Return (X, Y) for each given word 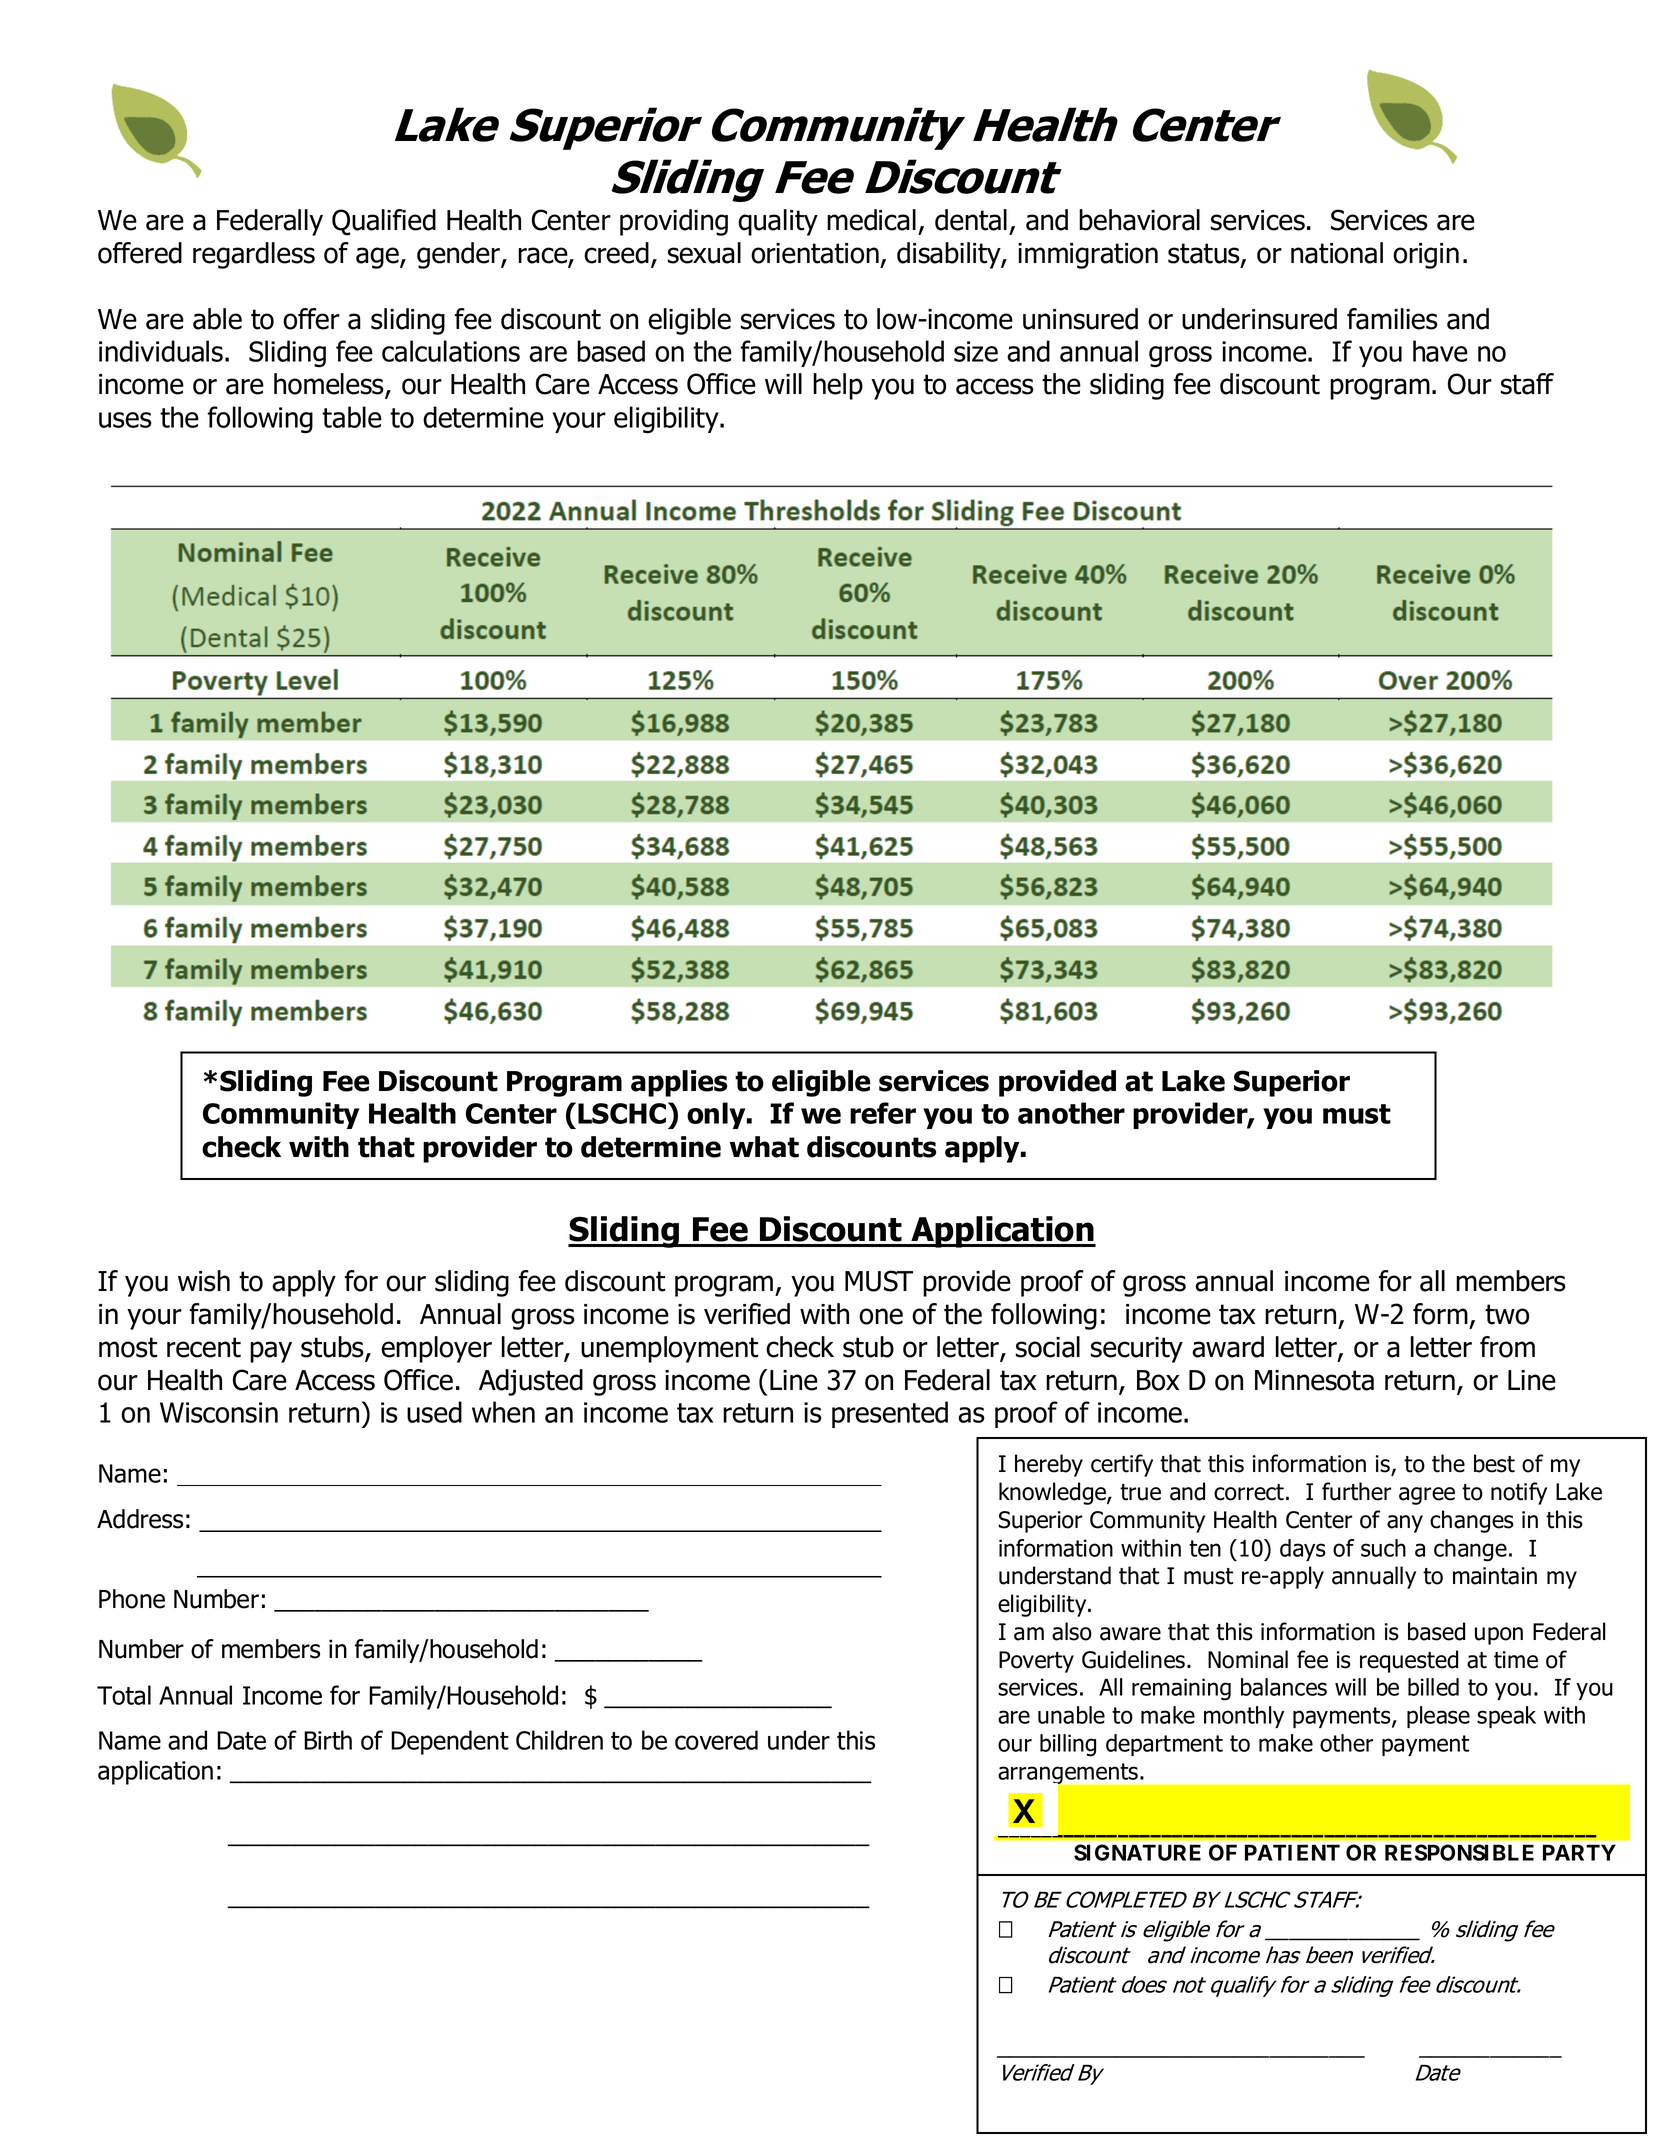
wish (204, 1281)
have (1440, 351)
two (1507, 1314)
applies (679, 1083)
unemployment (669, 1349)
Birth (328, 1740)
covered (716, 1740)
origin (1426, 256)
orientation (815, 253)
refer (883, 1113)
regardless (254, 255)
